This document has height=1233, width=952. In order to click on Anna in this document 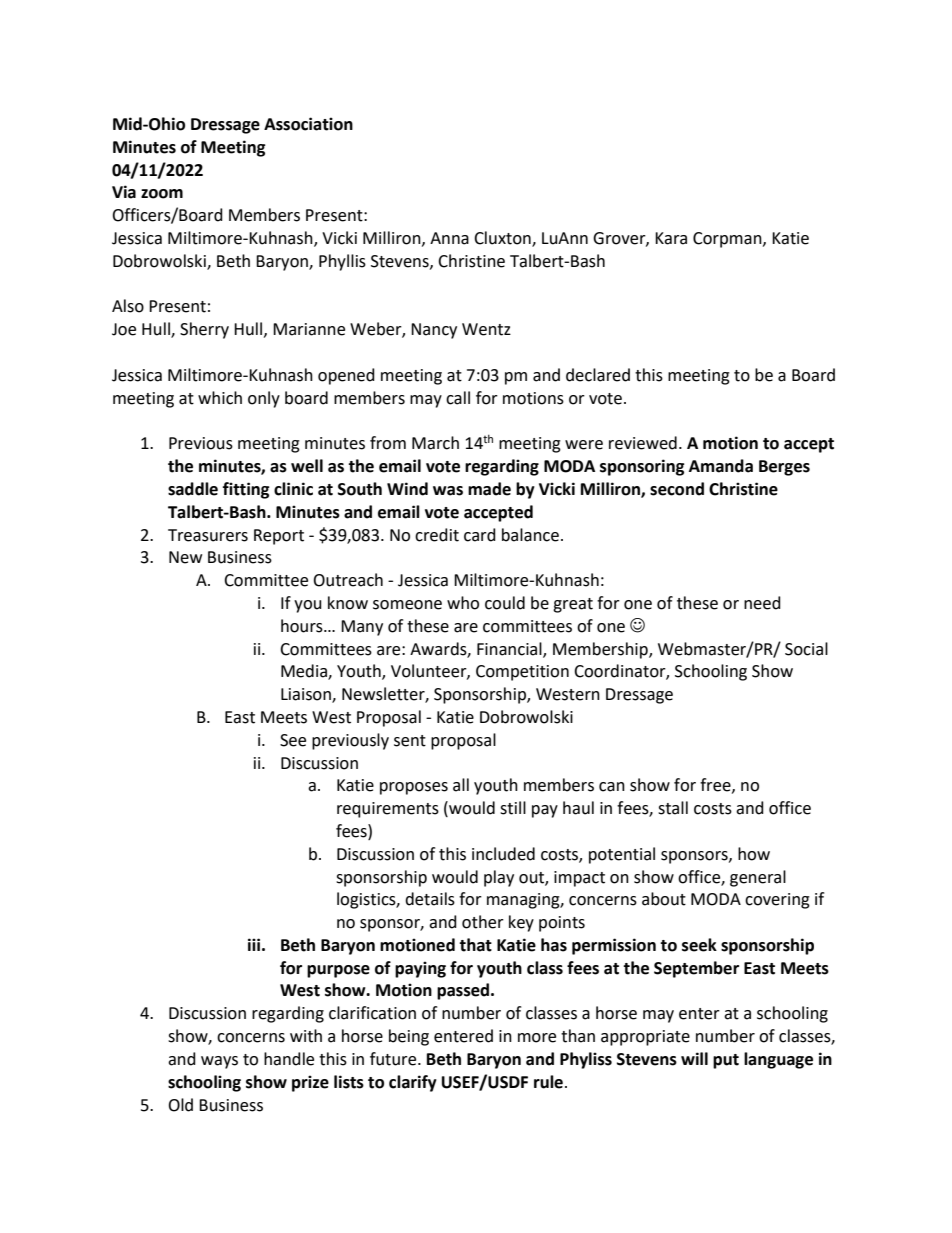, I will do `click(449, 238)`.
